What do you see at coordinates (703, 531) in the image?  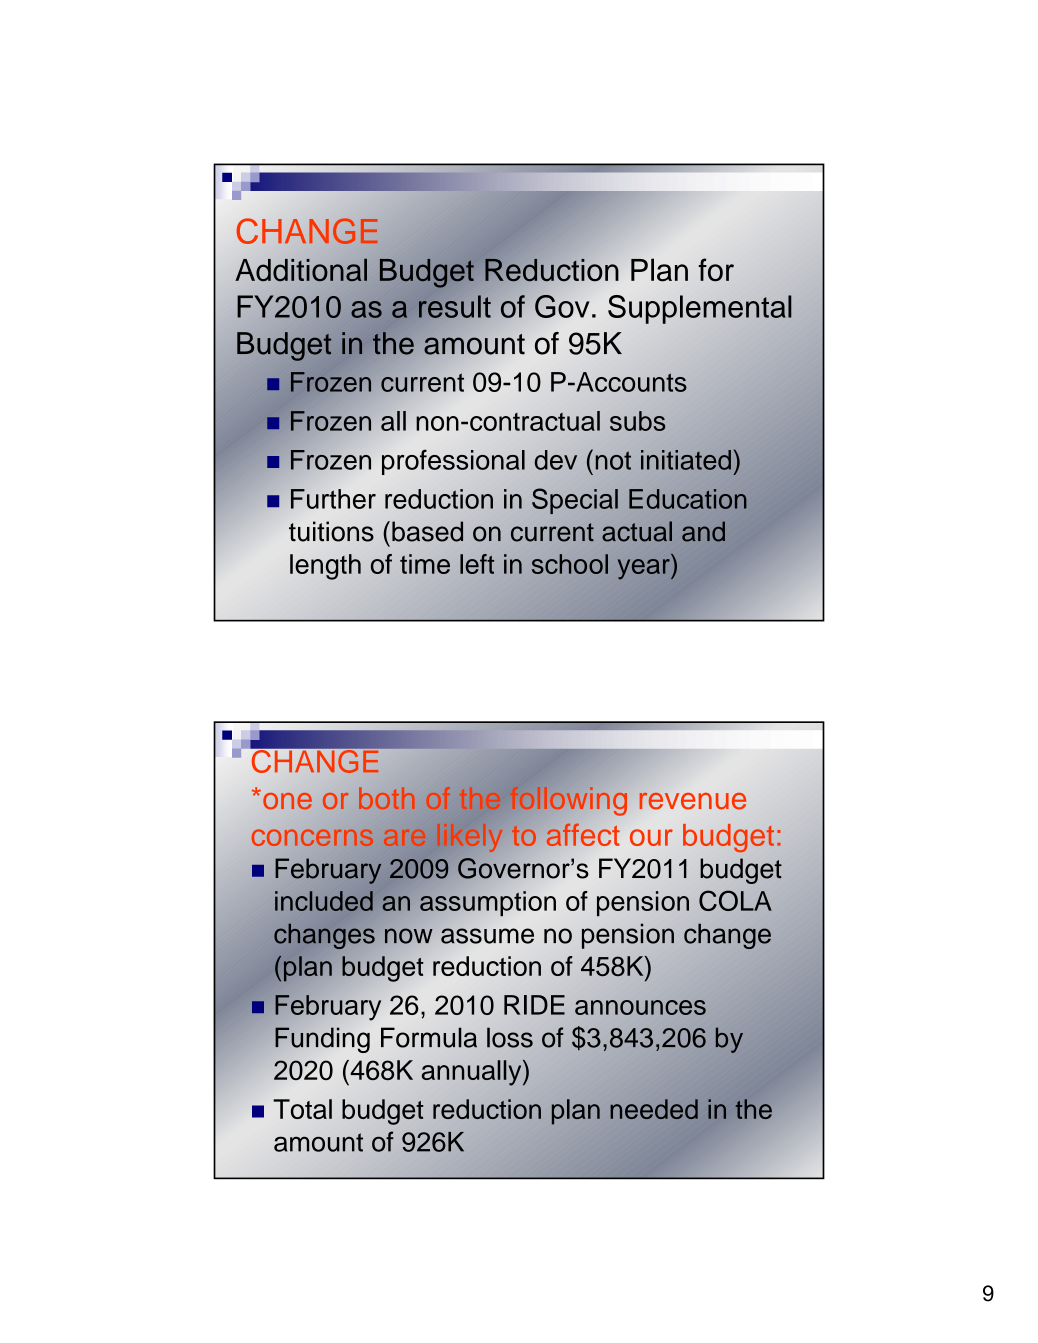 I see `and` at bounding box center [703, 531].
